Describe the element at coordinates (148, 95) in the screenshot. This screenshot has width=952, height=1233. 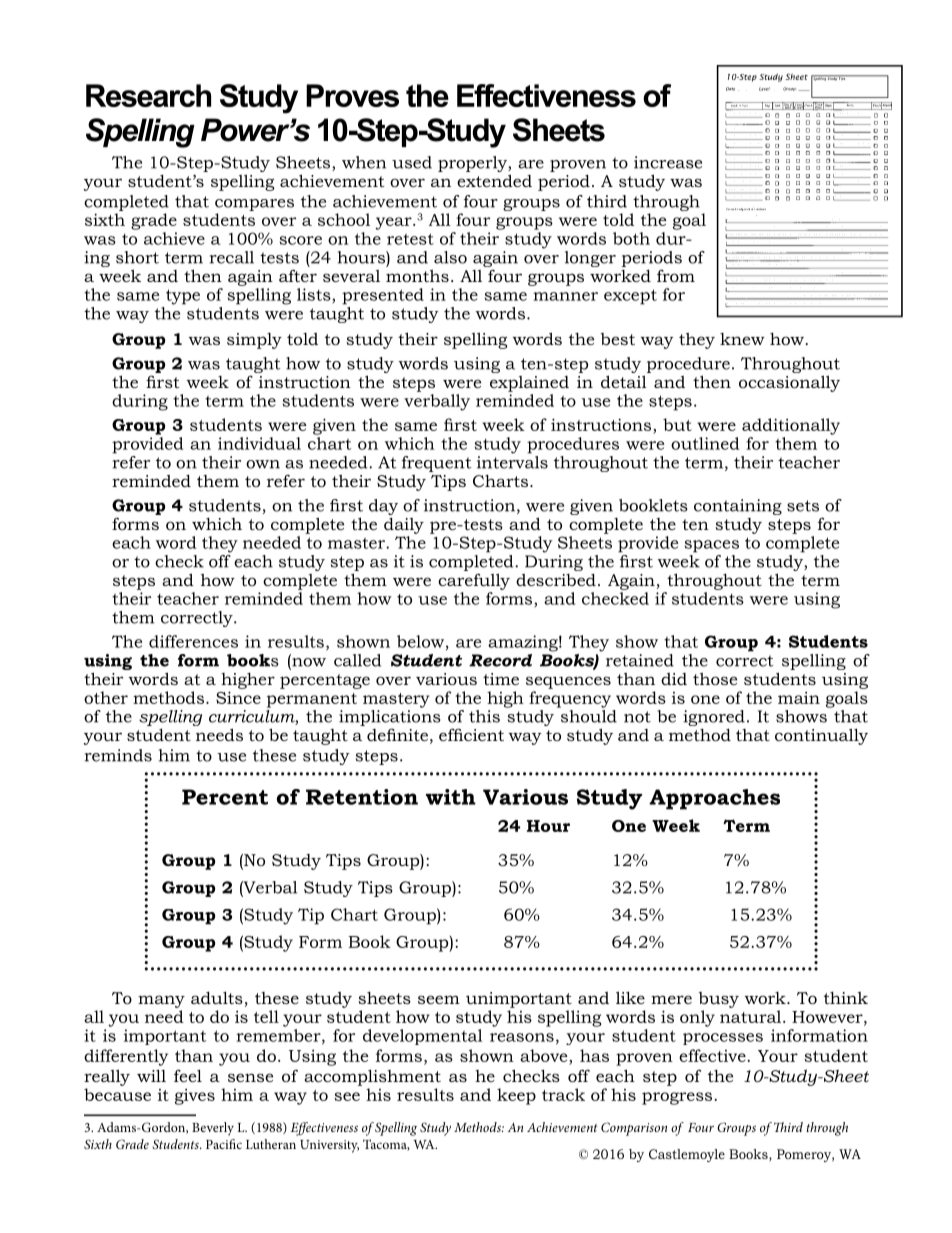
I see `Research` at that location.
